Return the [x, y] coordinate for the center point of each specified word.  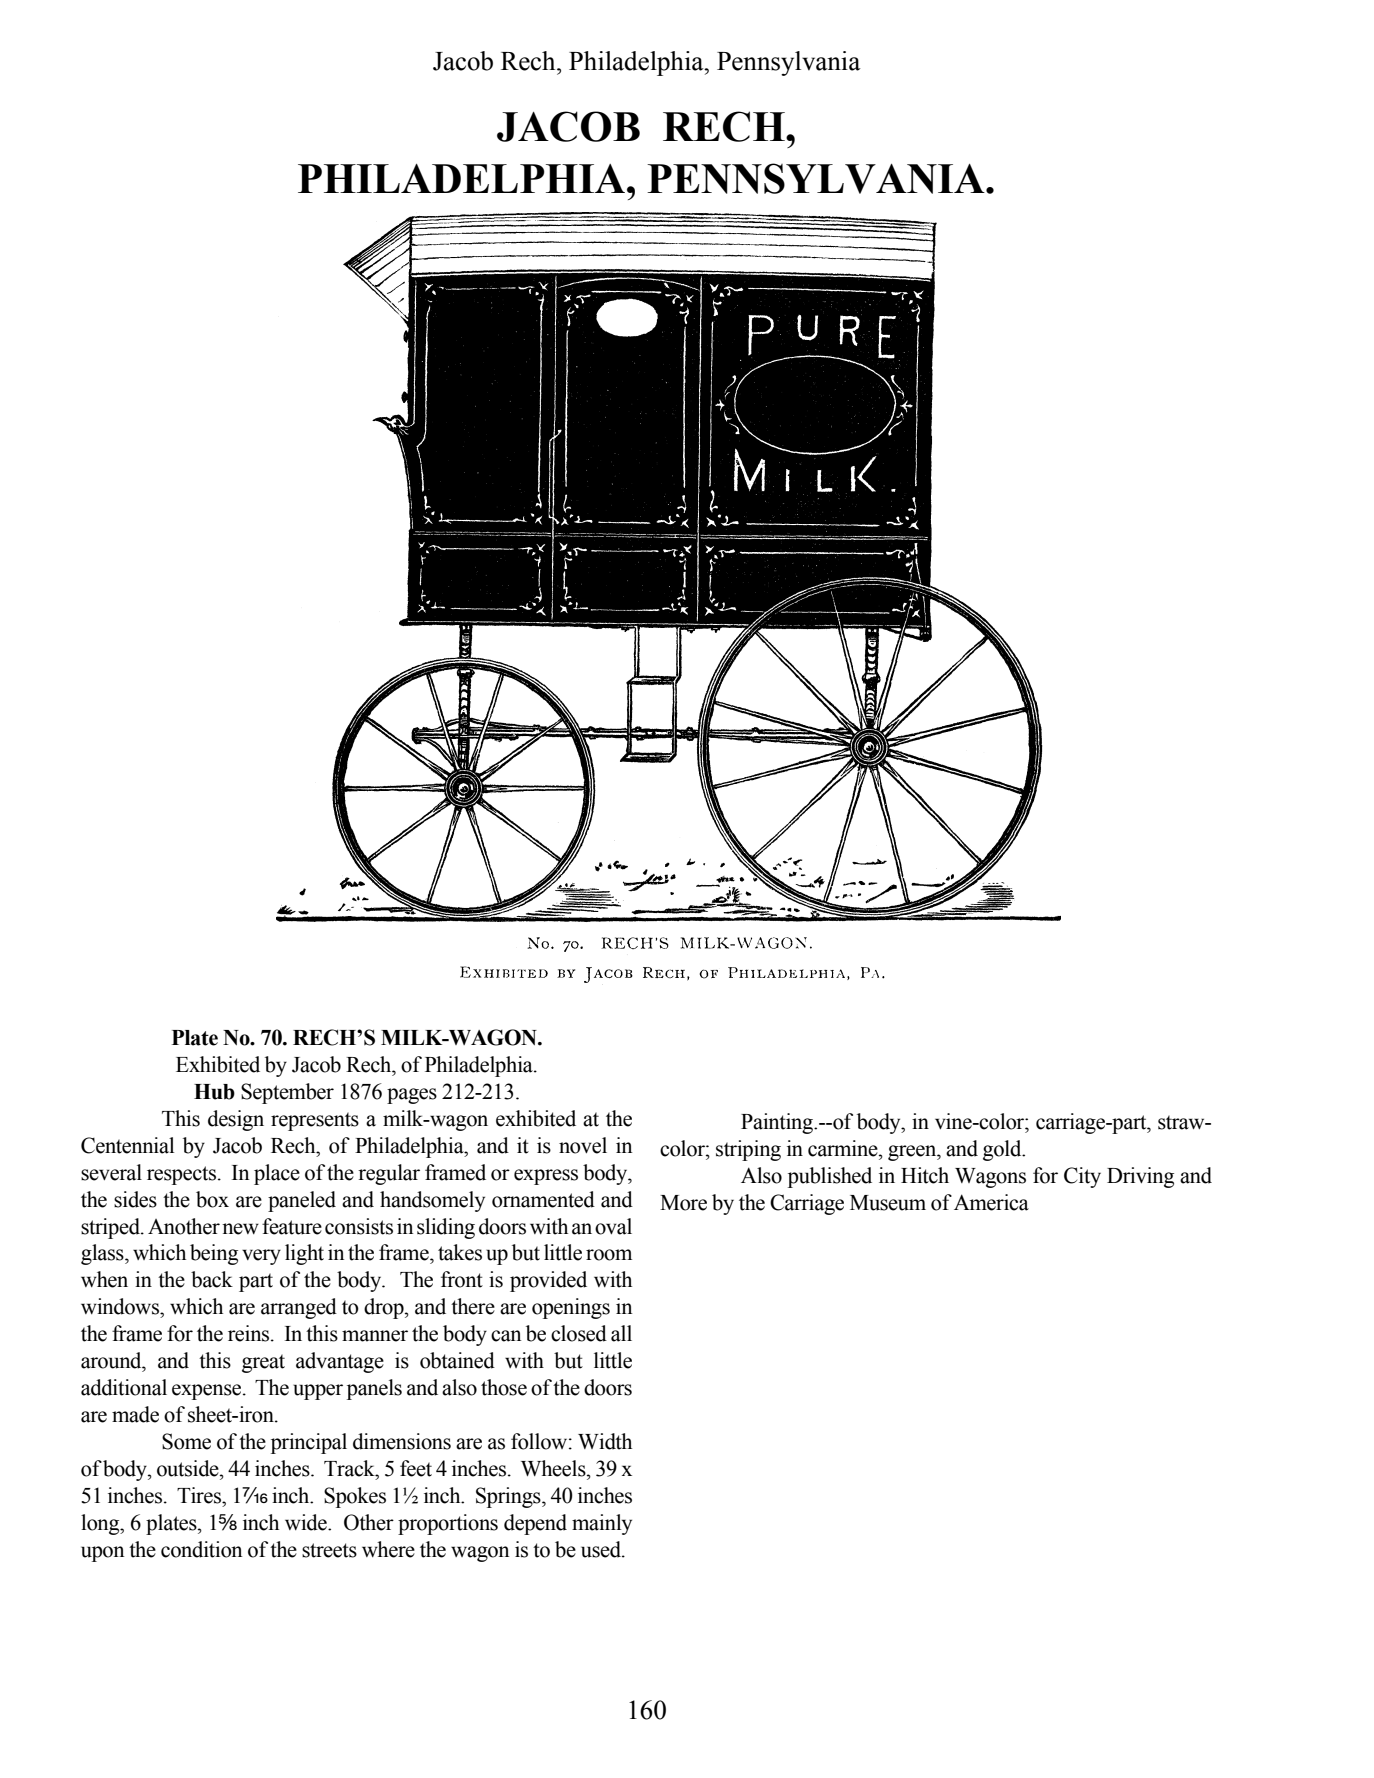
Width [605, 1441]
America [991, 1202]
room [609, 1255]
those [504, 1387]
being [214, 1254]
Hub [214, 1092]
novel [583, 1145]
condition [201, 1549]
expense [208, 1392]
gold [1003, 1150]
